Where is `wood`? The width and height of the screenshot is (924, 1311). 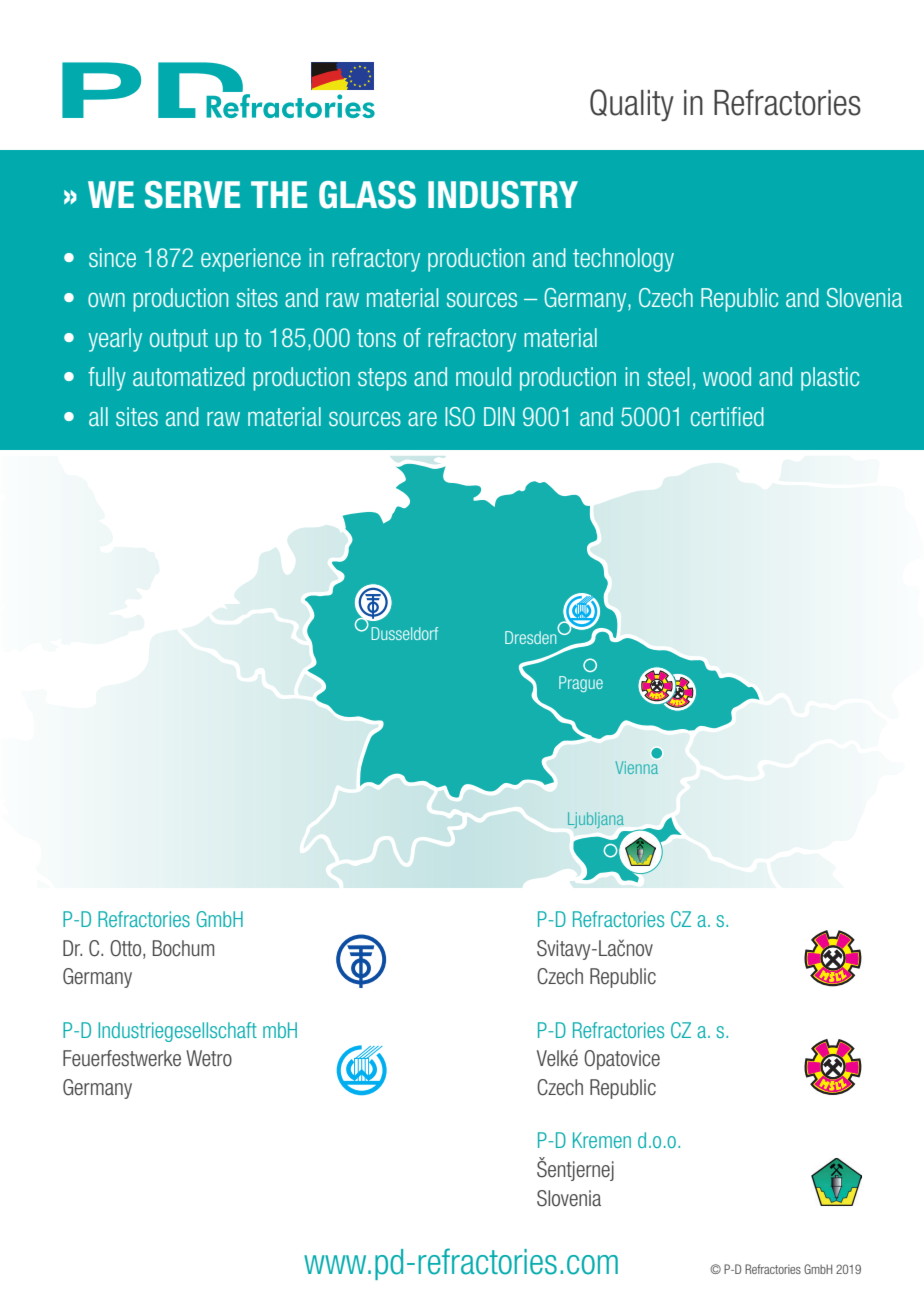
wood is located at coordinates (727, 376).
